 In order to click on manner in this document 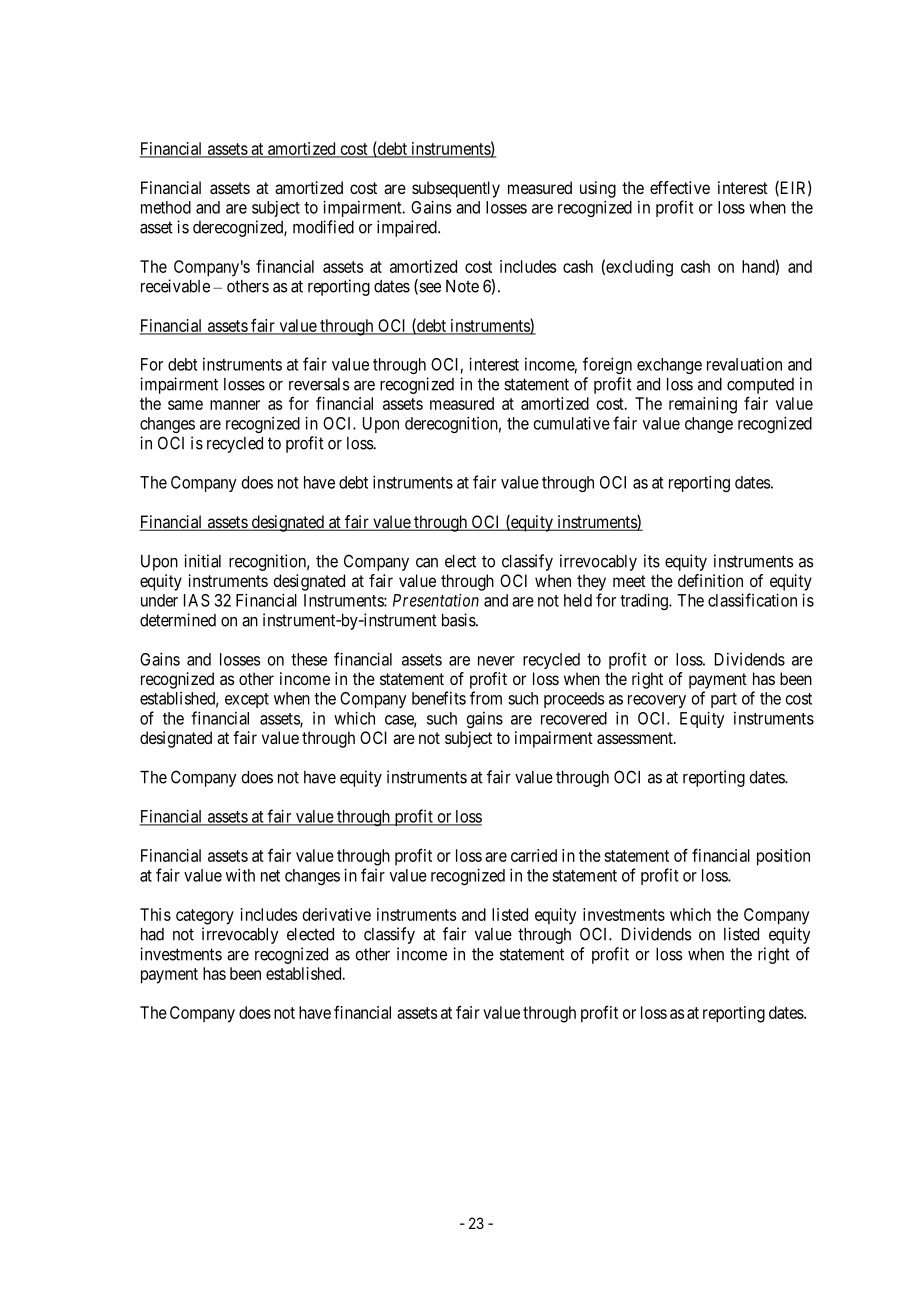, I will do `click(235, 405)`.
